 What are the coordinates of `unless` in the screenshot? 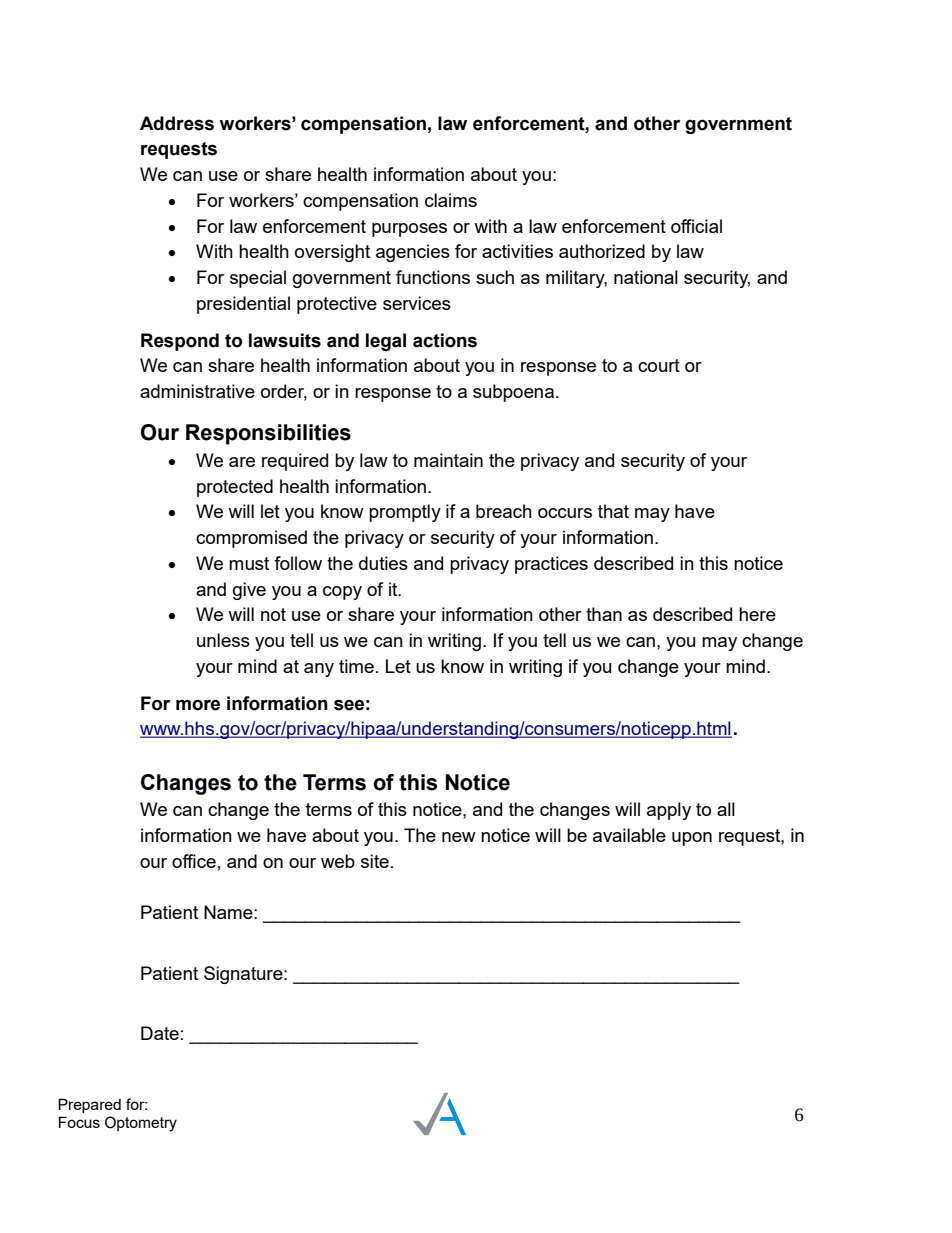 It's located at (223, 640).
